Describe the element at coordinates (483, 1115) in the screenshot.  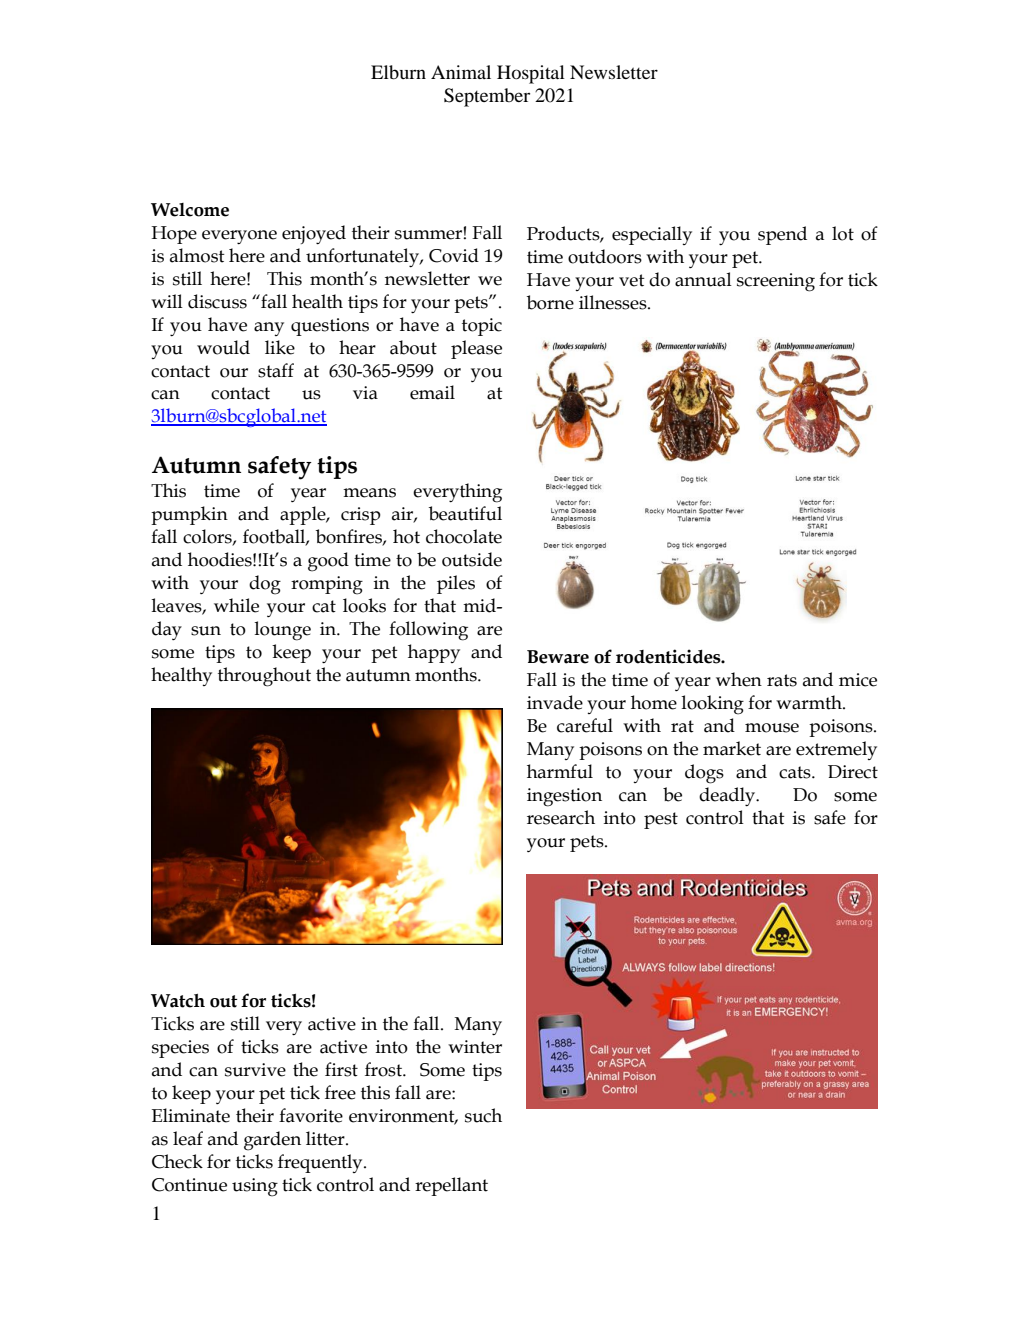
I see `such` at that location.
